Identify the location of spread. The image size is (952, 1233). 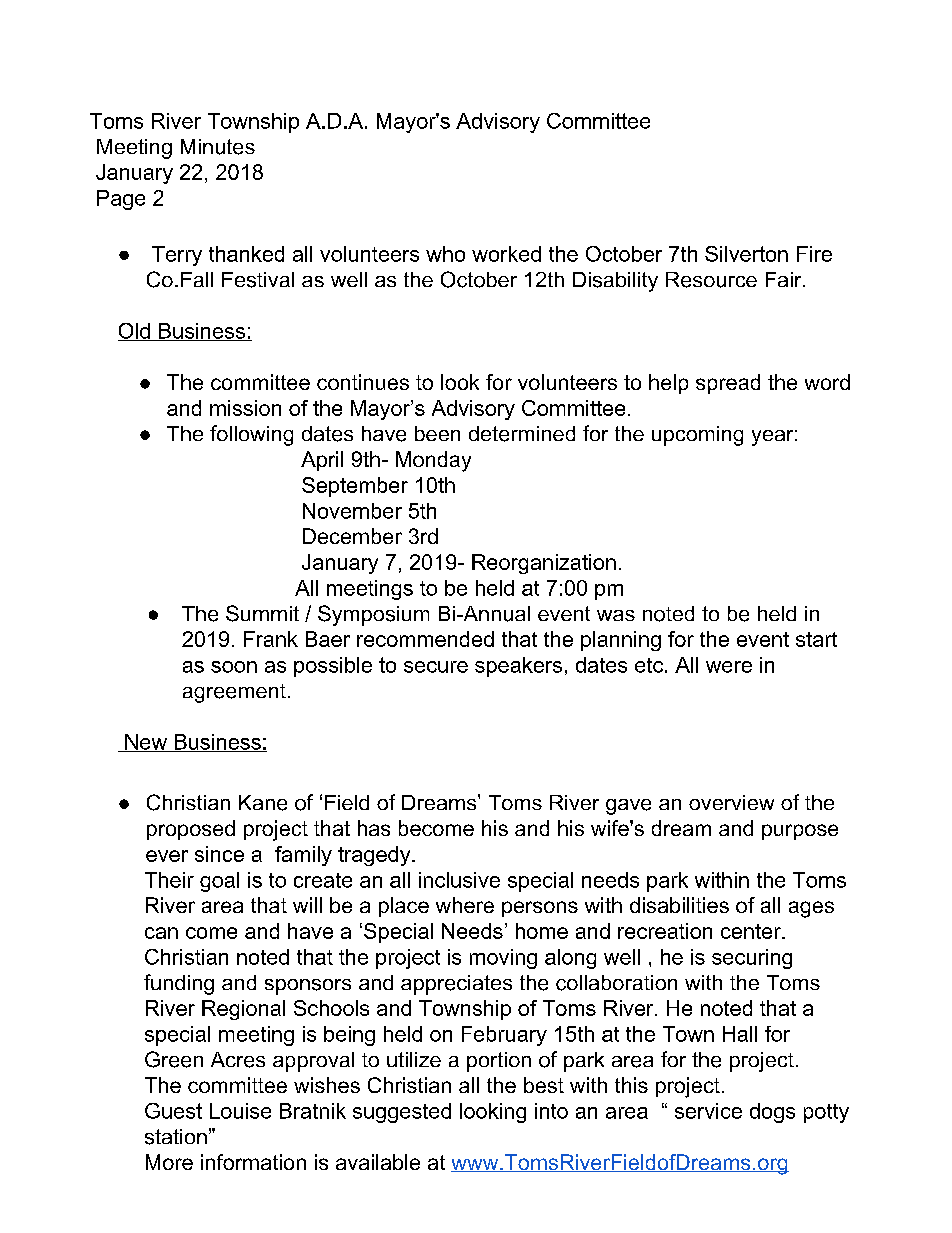
(728, 384).
